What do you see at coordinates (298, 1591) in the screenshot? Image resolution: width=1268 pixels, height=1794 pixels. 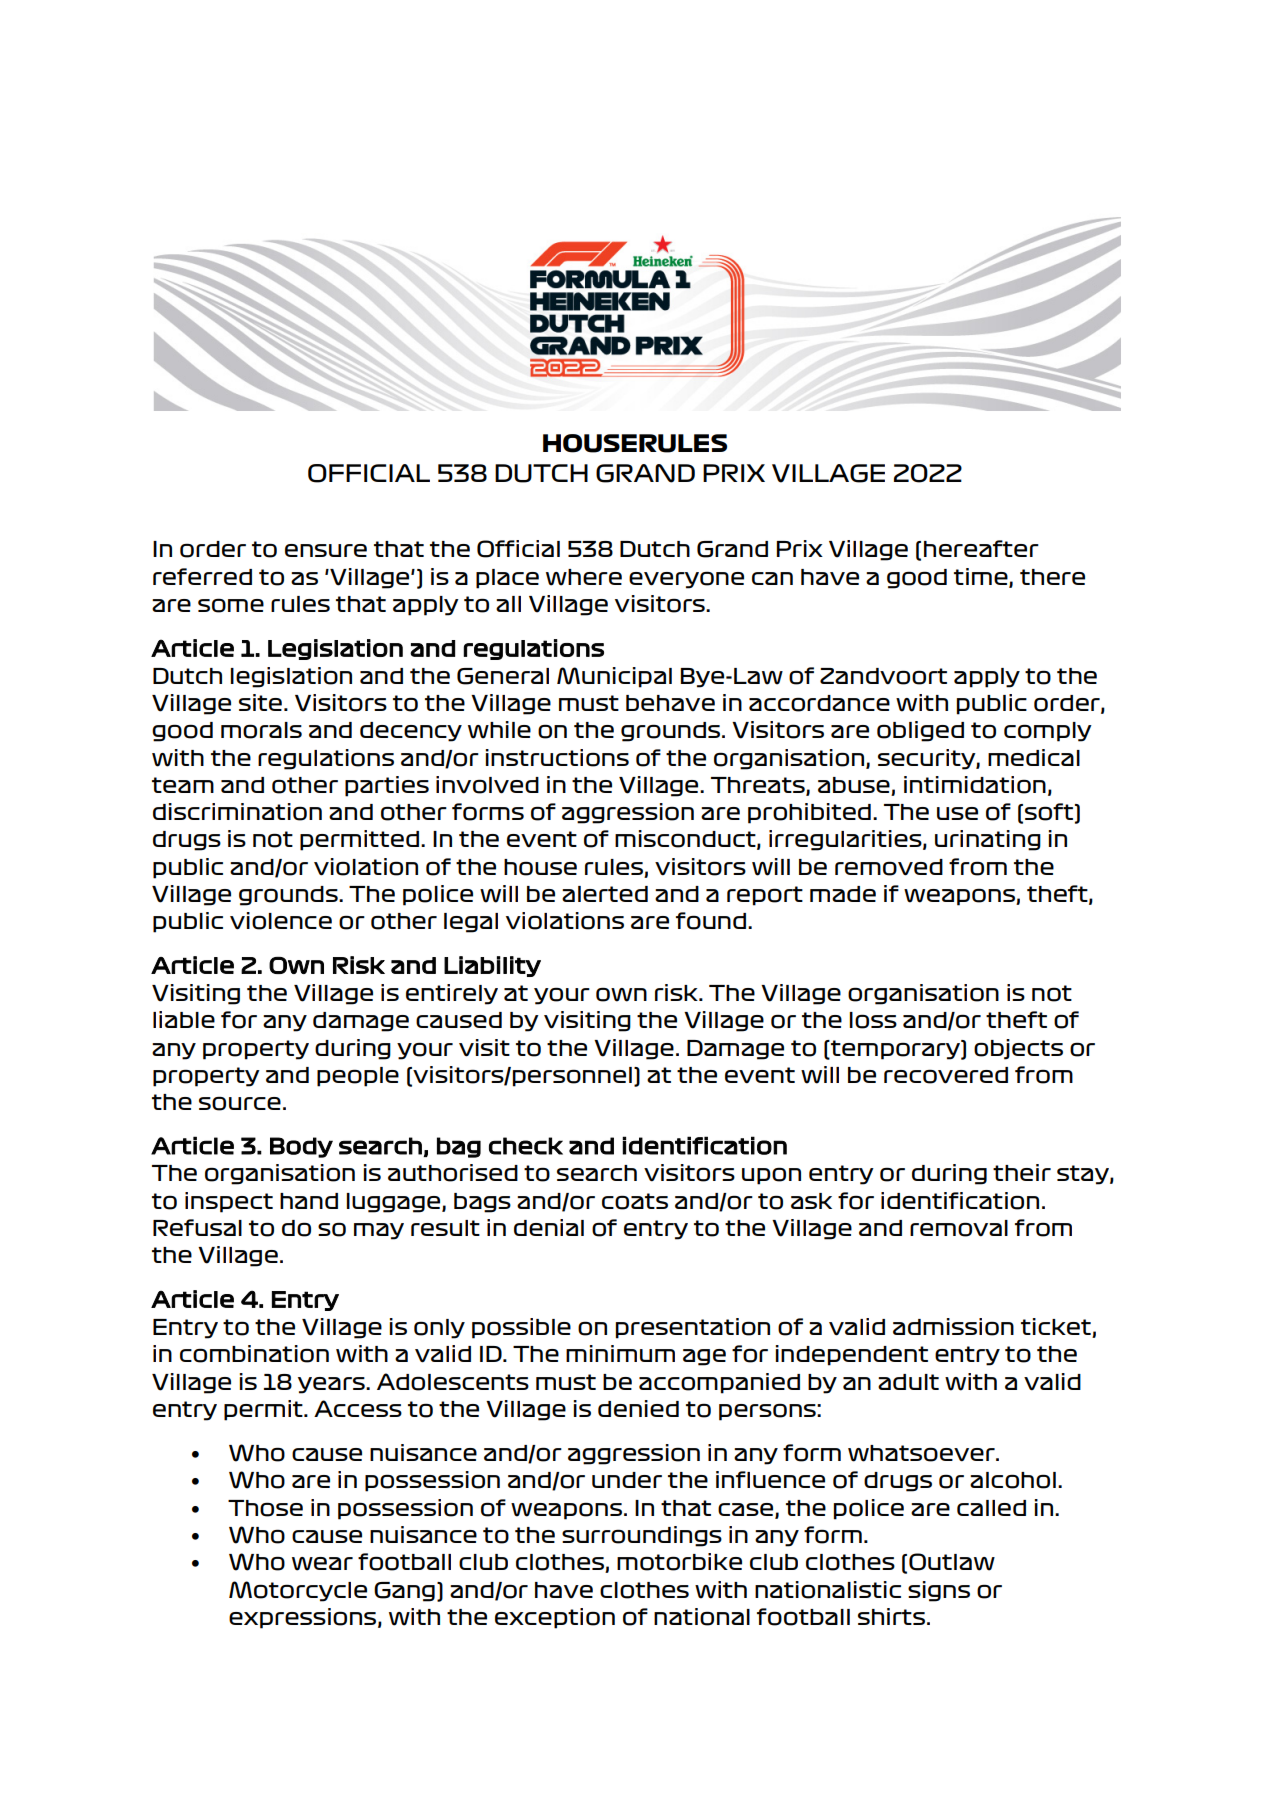 I see `Motorcycle` at bounding box center [298, 1591].
